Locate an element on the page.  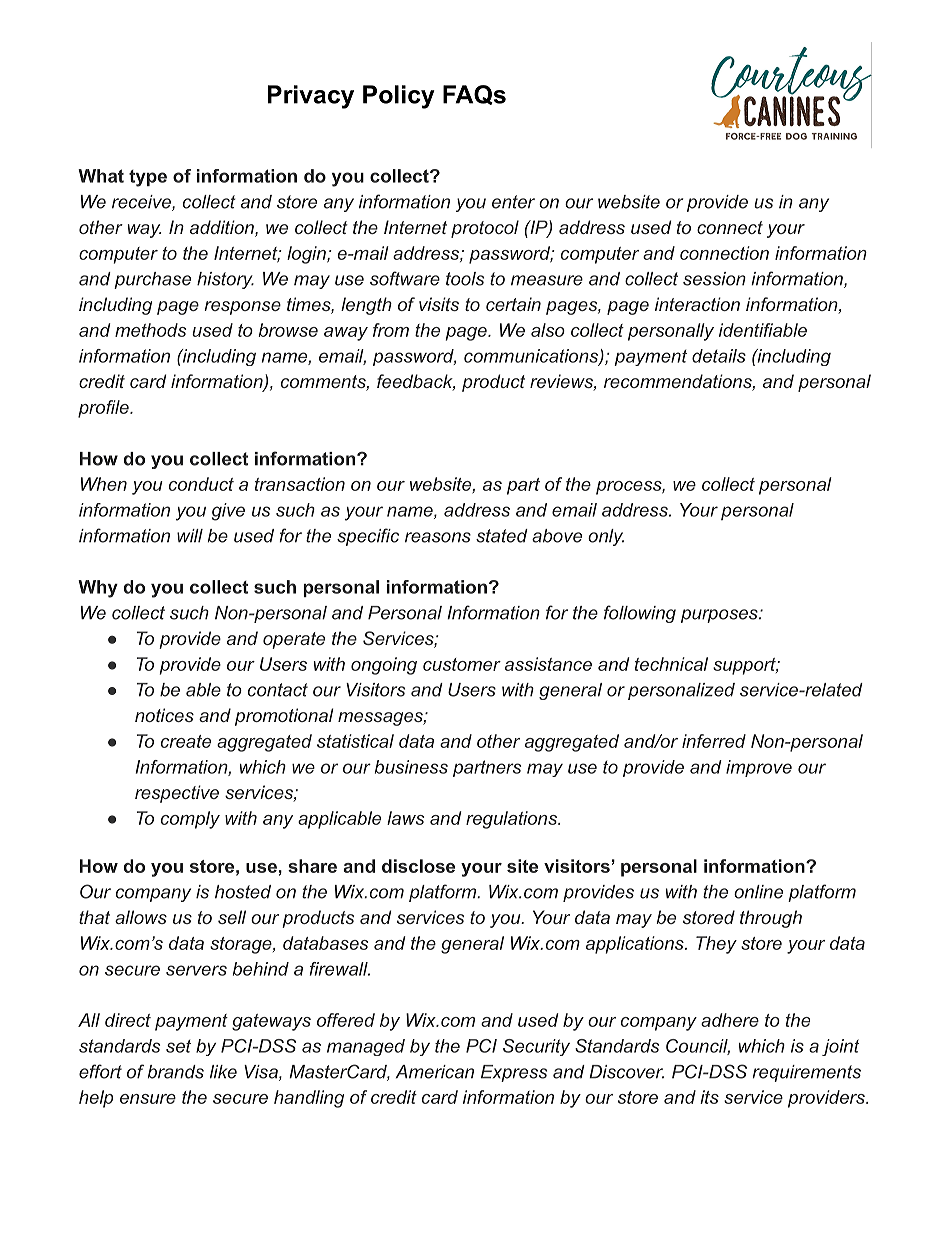
hosted is located at coordinates (243, 892).
